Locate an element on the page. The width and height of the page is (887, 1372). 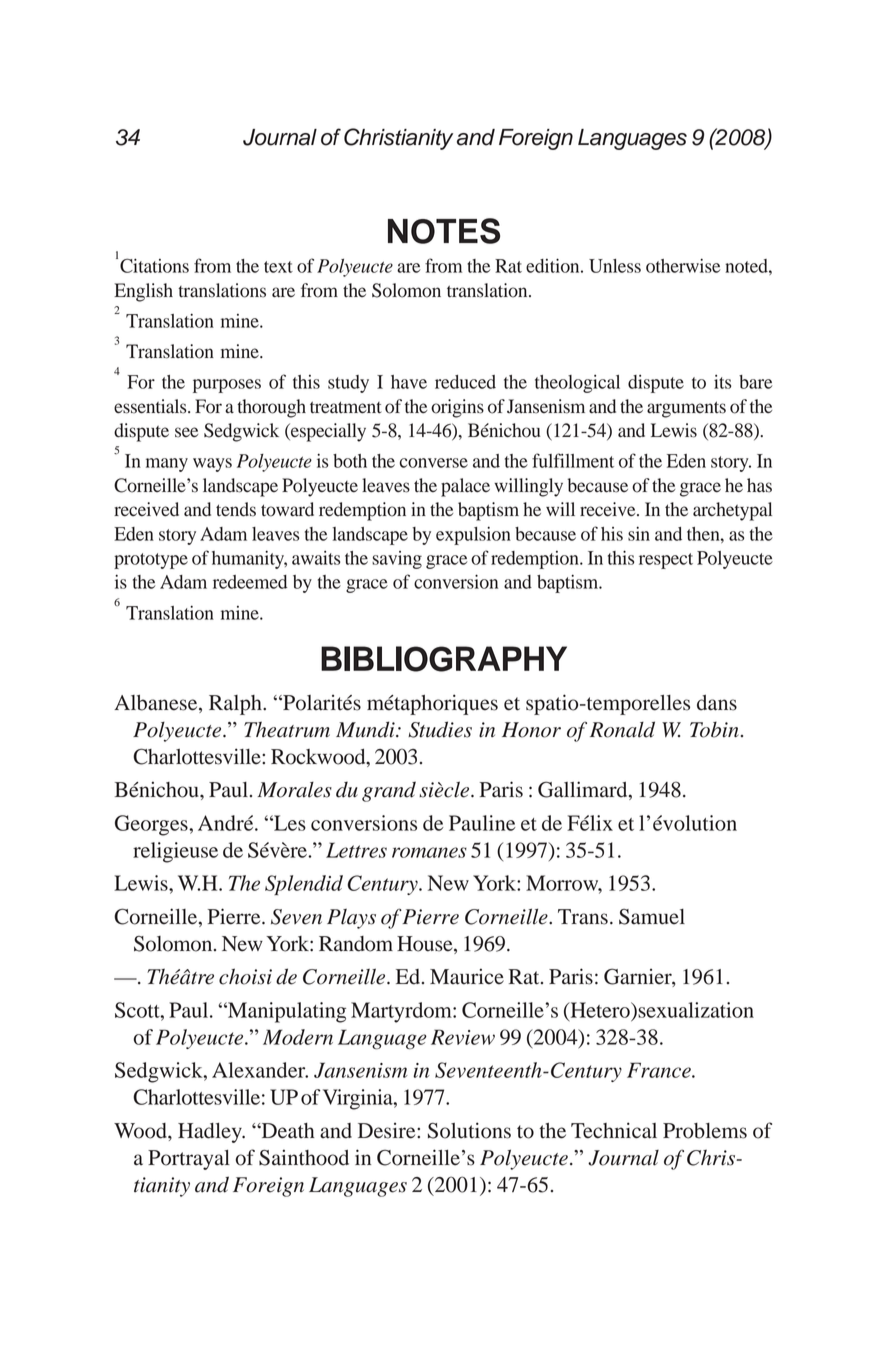
BIBLIOGRAPHY is located at coordinates (444, 659).
